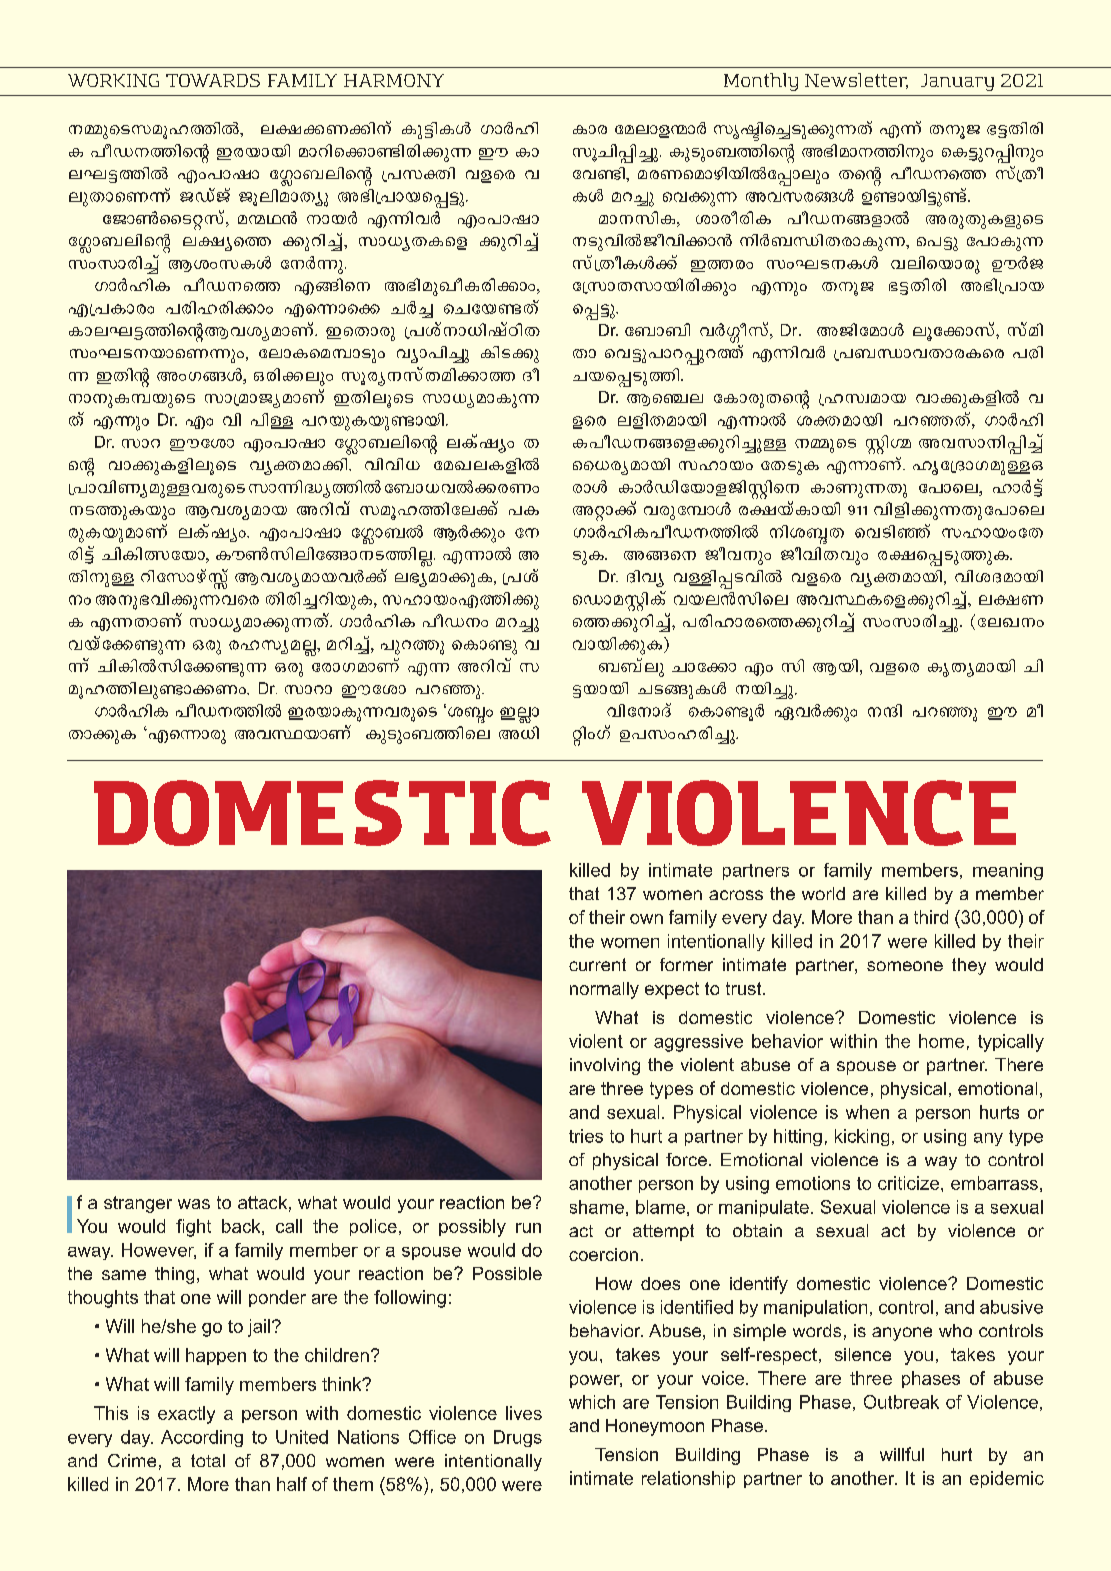 The image size is (1111, 1571). I want to click on Drugs, so click(518, 1438).
